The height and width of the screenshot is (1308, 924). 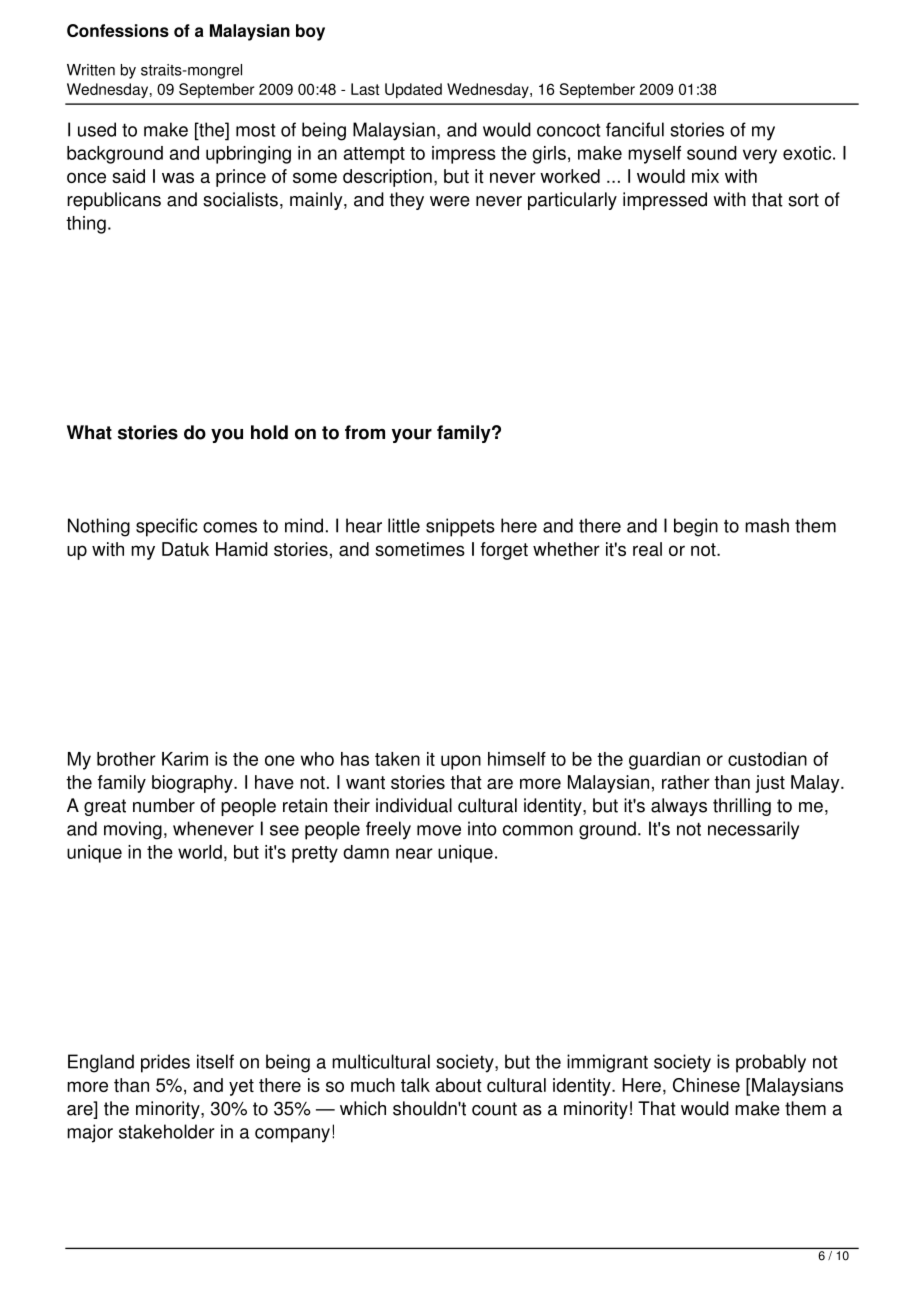 What do you see at coordinates (165, 1063) in the screenshot?
I see `prides` at bounding box center [165, 1063].
